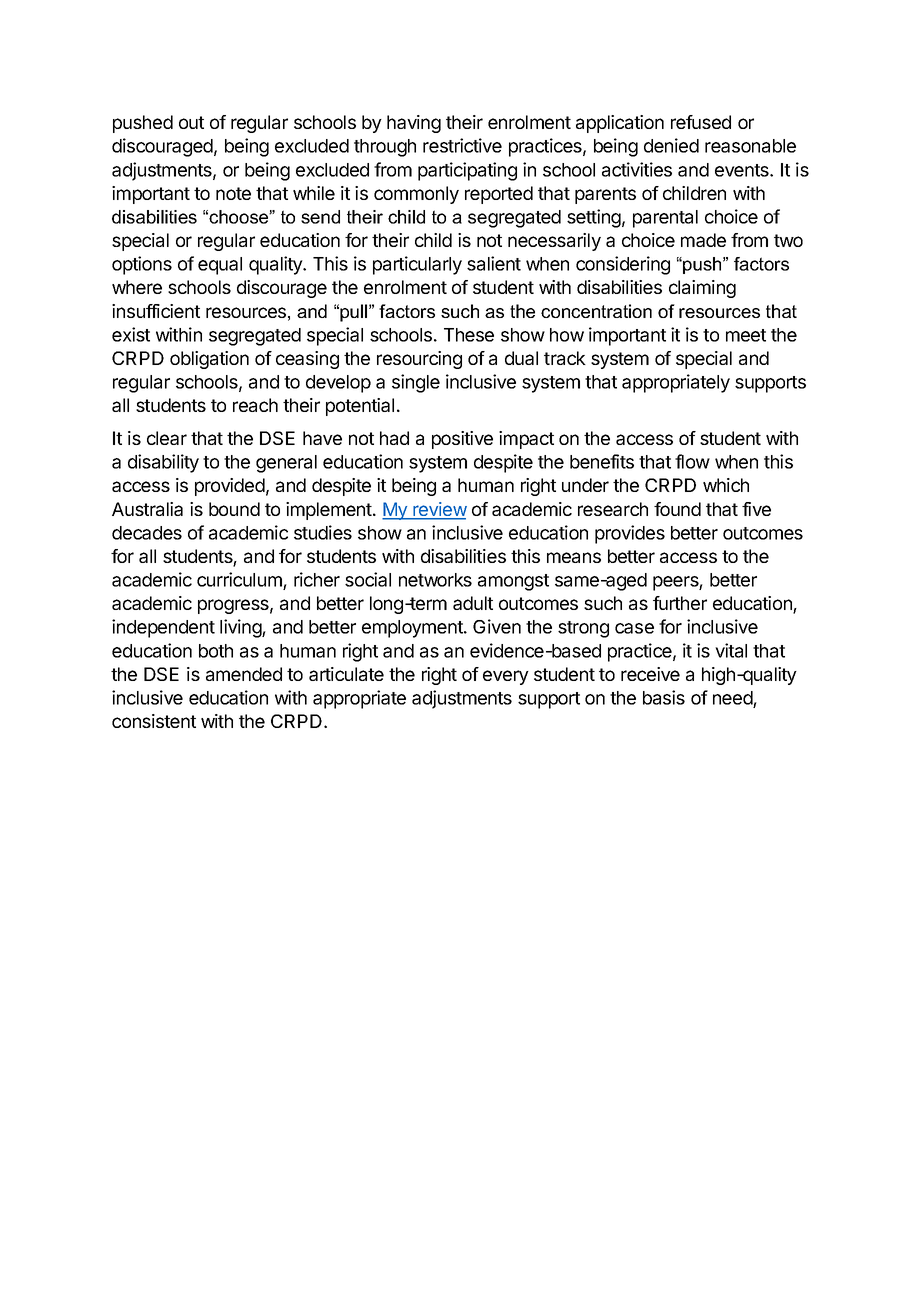  Describe the element at coordinates (506, 677) in the image. I see `every` at that location.
